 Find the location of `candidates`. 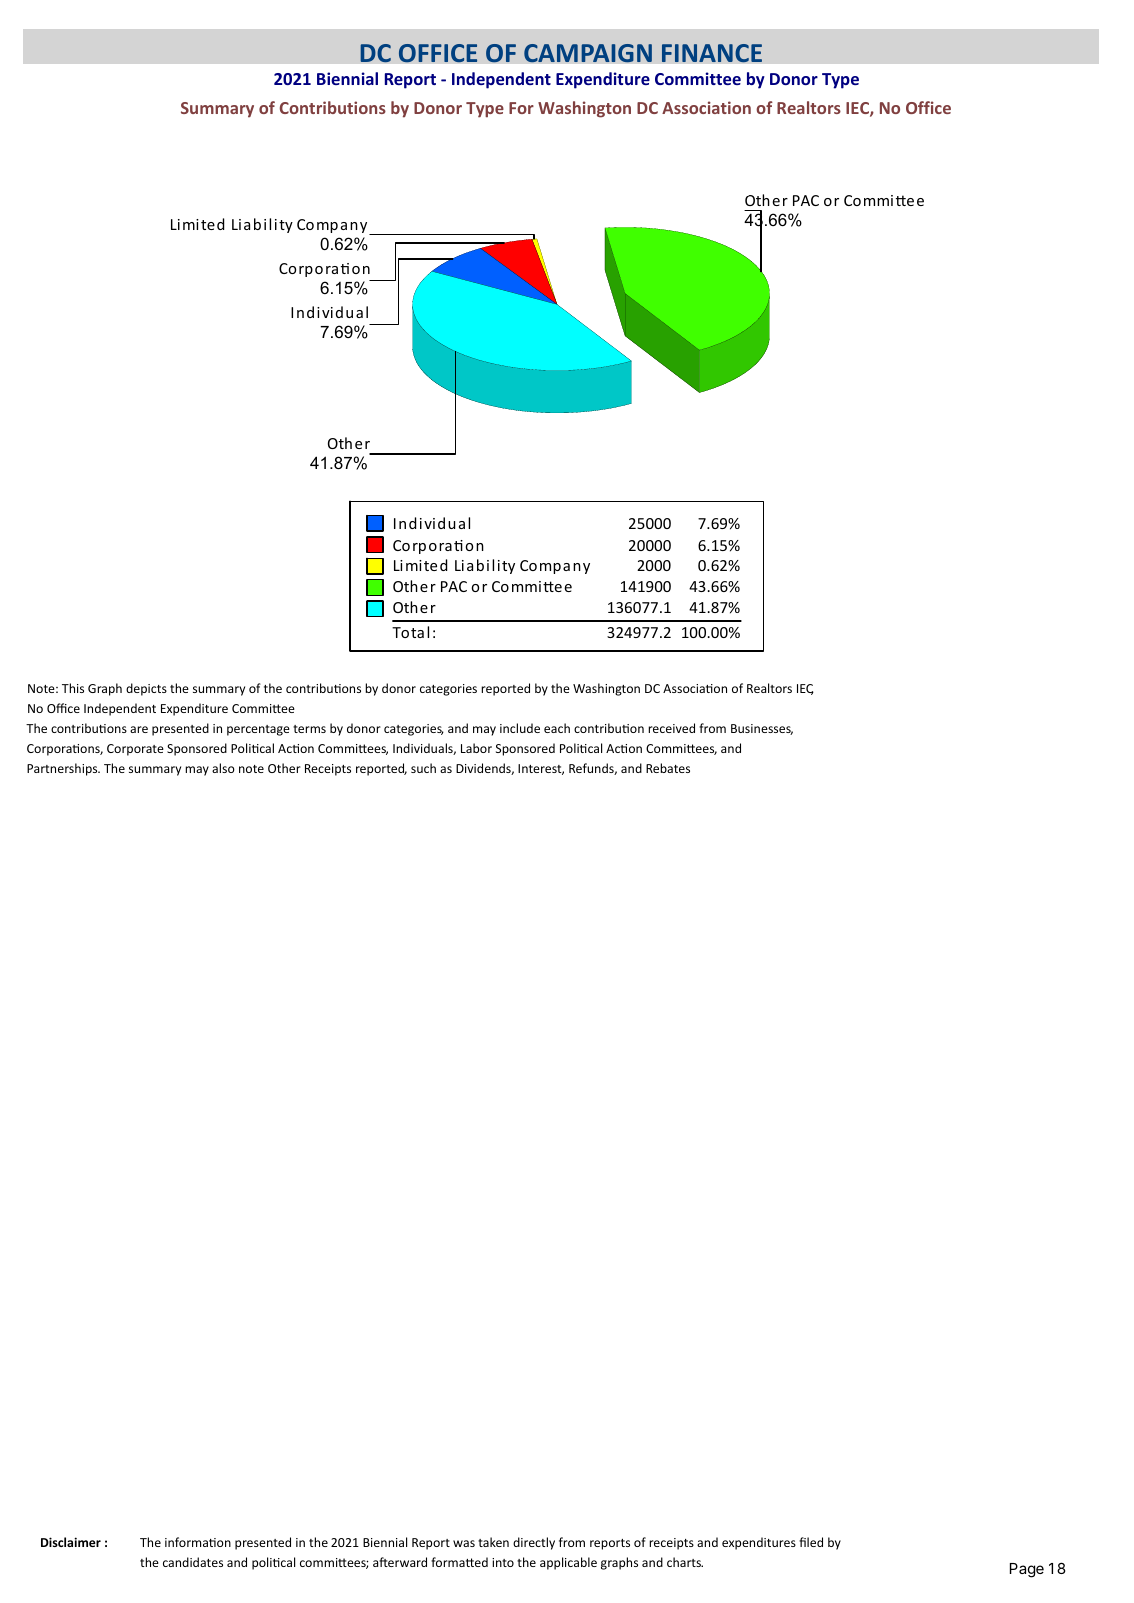

candidates is located at coordinates (193, 1562).
